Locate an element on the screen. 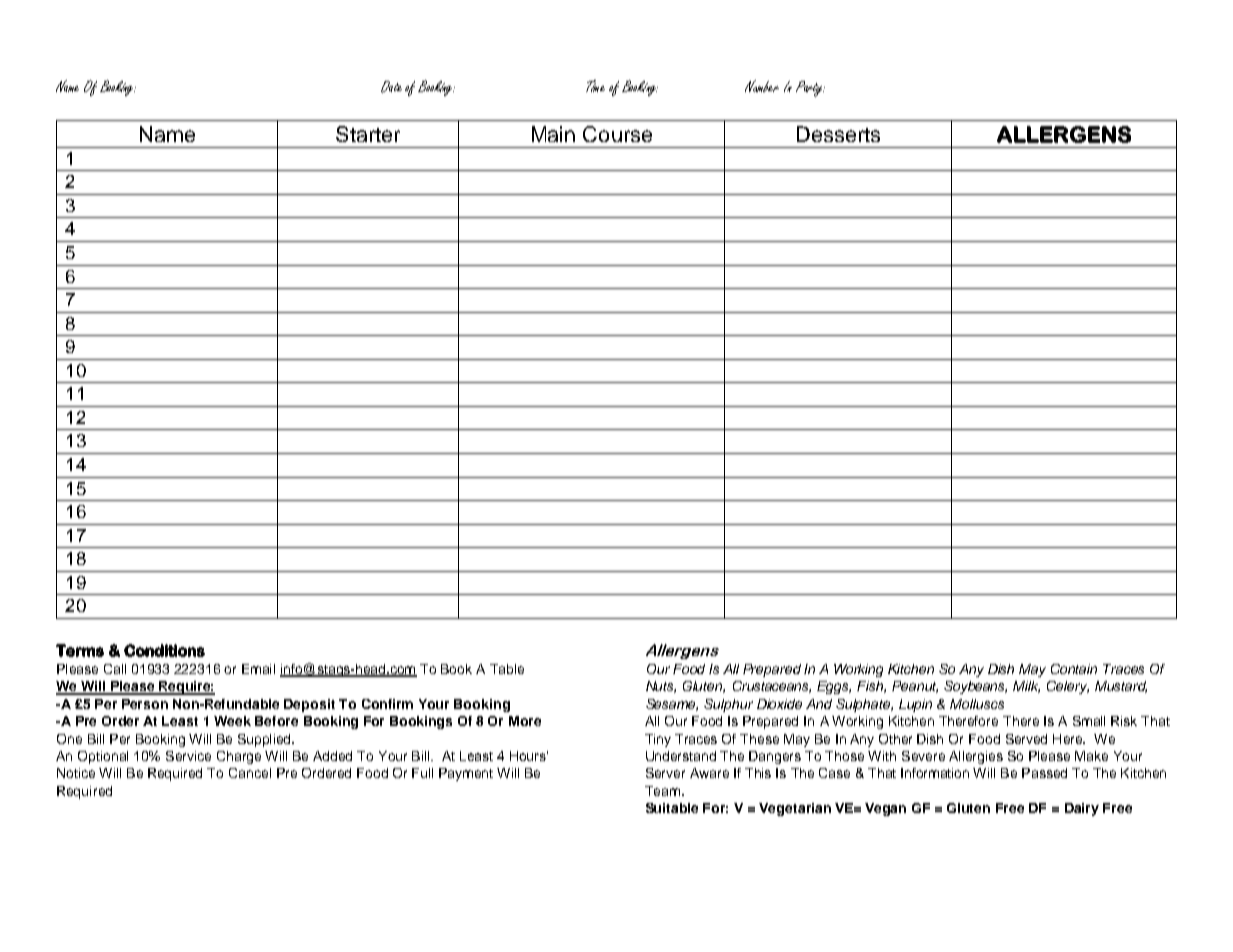  Main is located at coordinates (553, 134).
